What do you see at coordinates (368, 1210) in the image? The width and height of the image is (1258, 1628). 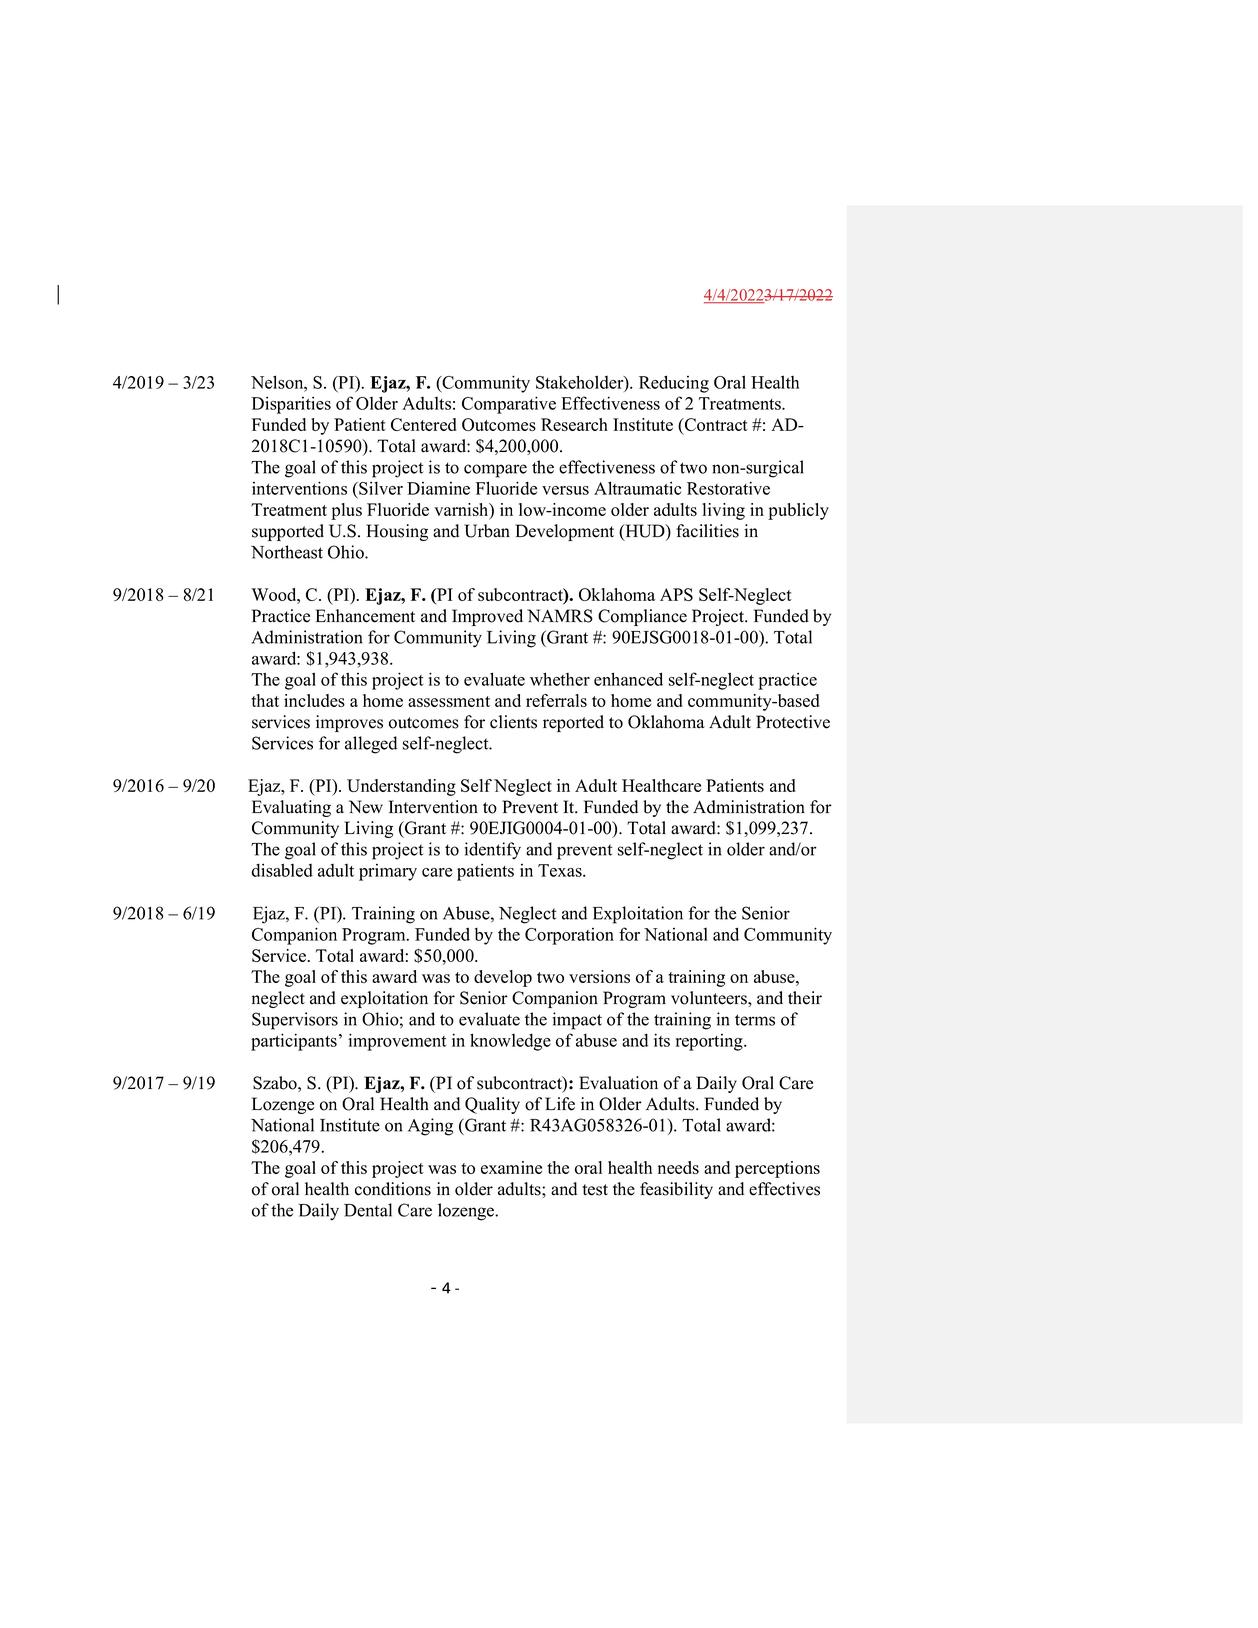 I see `Dental` at bounding box center [368, 1210].
